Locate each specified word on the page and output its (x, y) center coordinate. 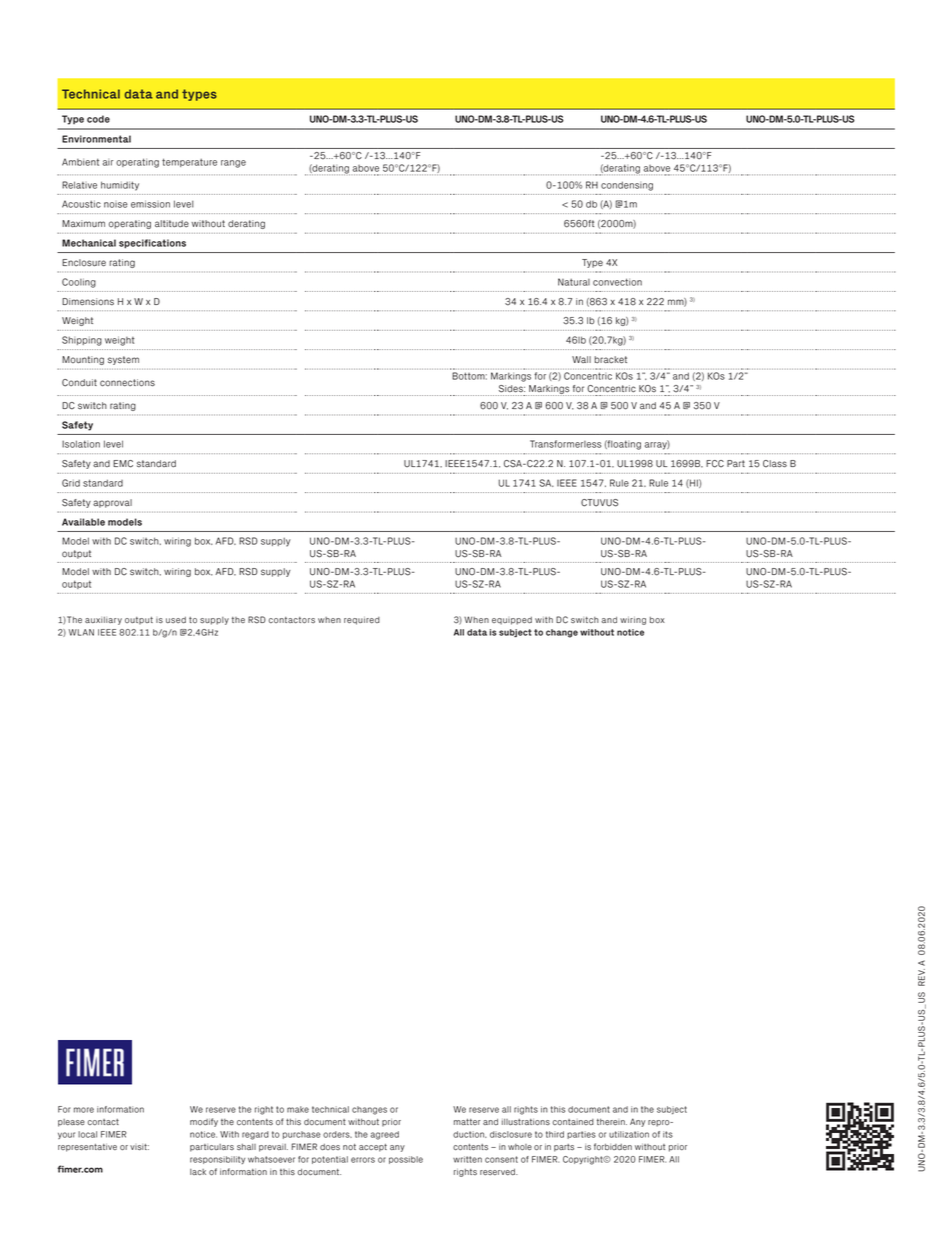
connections (127, 383)
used (176, 620)
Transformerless (565, 444)
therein (612, 1122)
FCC (715, 464)
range (233, 164)
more (84, 1110)
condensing (627, 186)
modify (204, 1122)
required (362, 621)
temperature (189, 162)
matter (467, 1122)
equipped (512, 621)
